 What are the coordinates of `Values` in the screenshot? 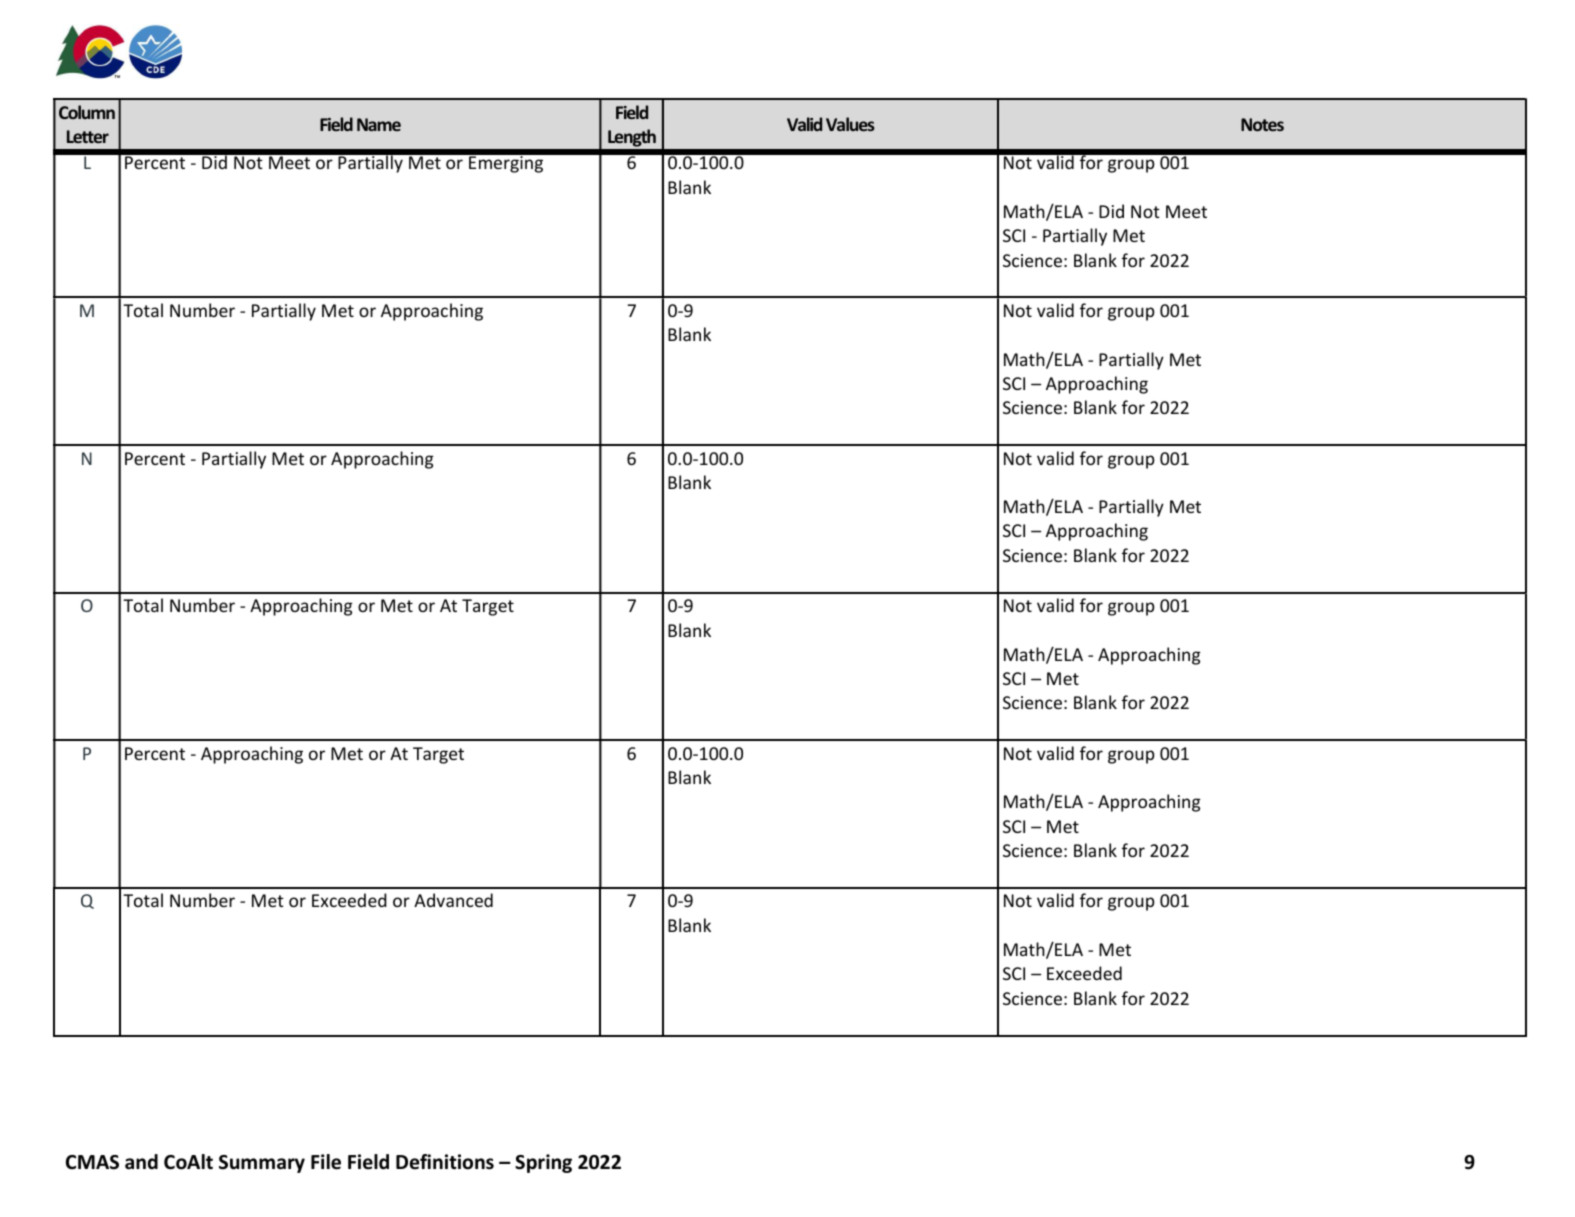 It's located at (850, 124).
